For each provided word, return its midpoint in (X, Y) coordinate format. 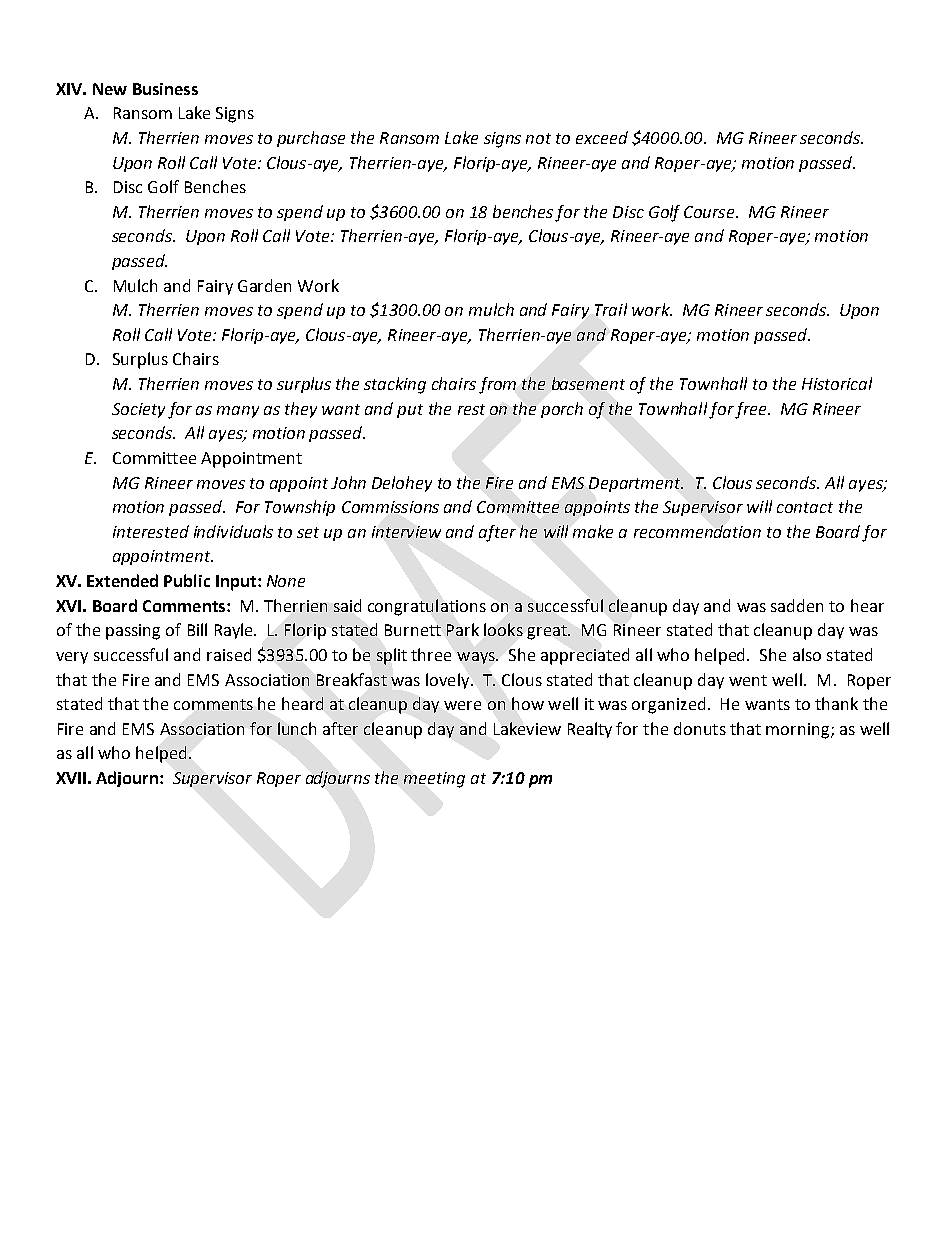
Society (138, 410)
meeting (434, 780)
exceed (602, 137)
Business (165, 89)
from (497, 385)
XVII (71, 778)
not (538, 138)
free (752, 410)
